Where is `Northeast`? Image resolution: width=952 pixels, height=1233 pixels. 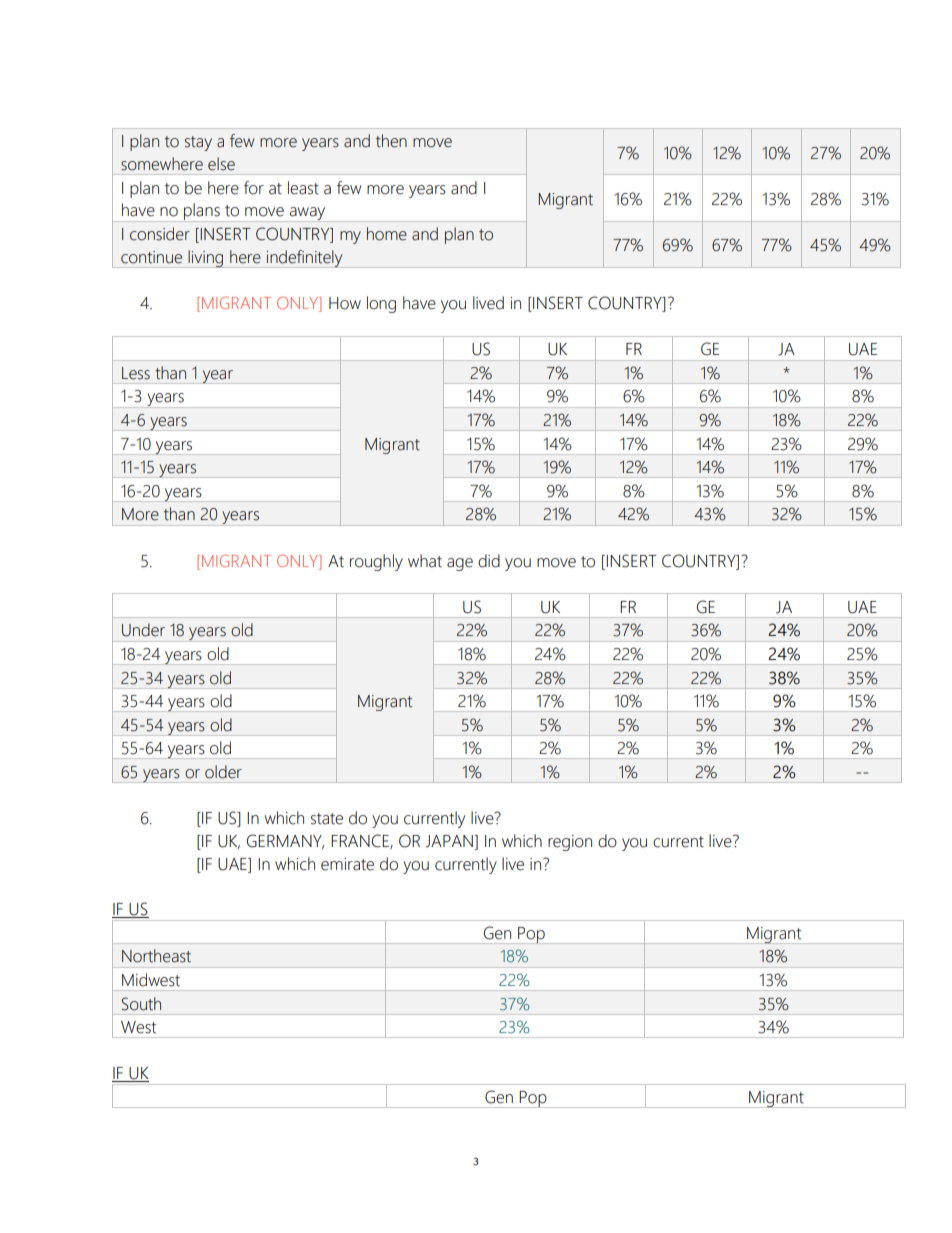 Northeast is located at coordinates (156, 956).
